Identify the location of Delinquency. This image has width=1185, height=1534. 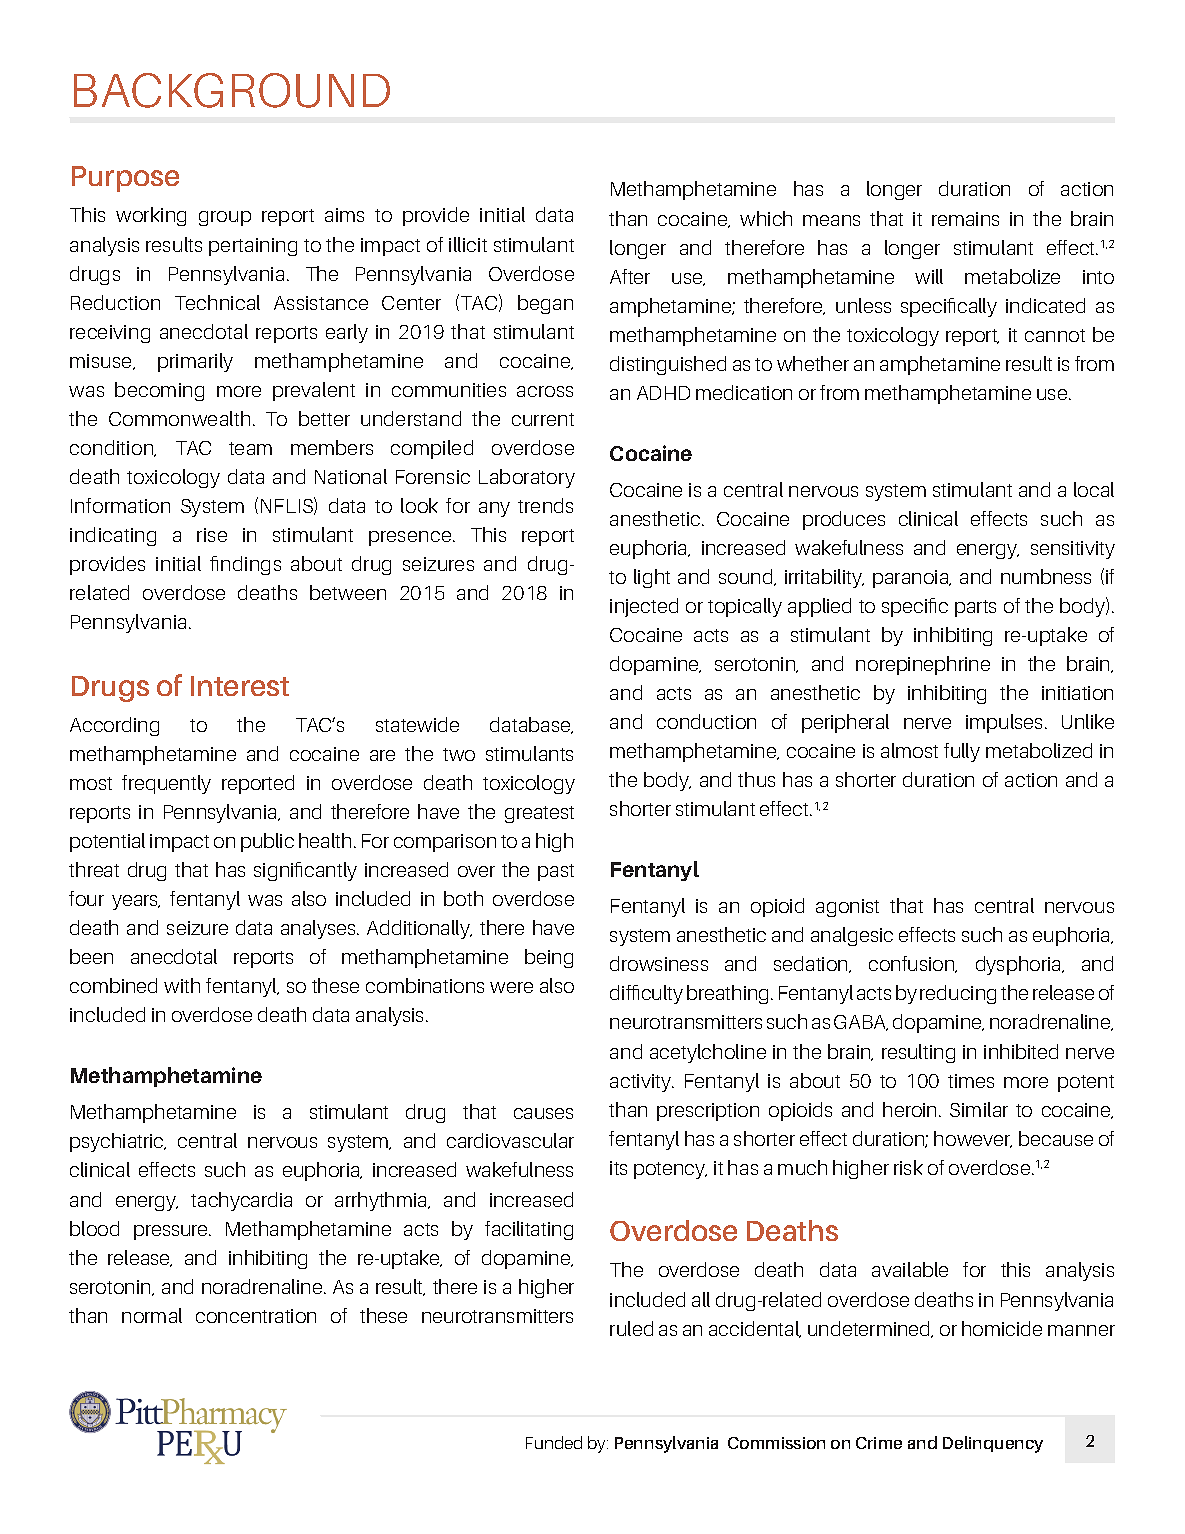
(993, 1444).
